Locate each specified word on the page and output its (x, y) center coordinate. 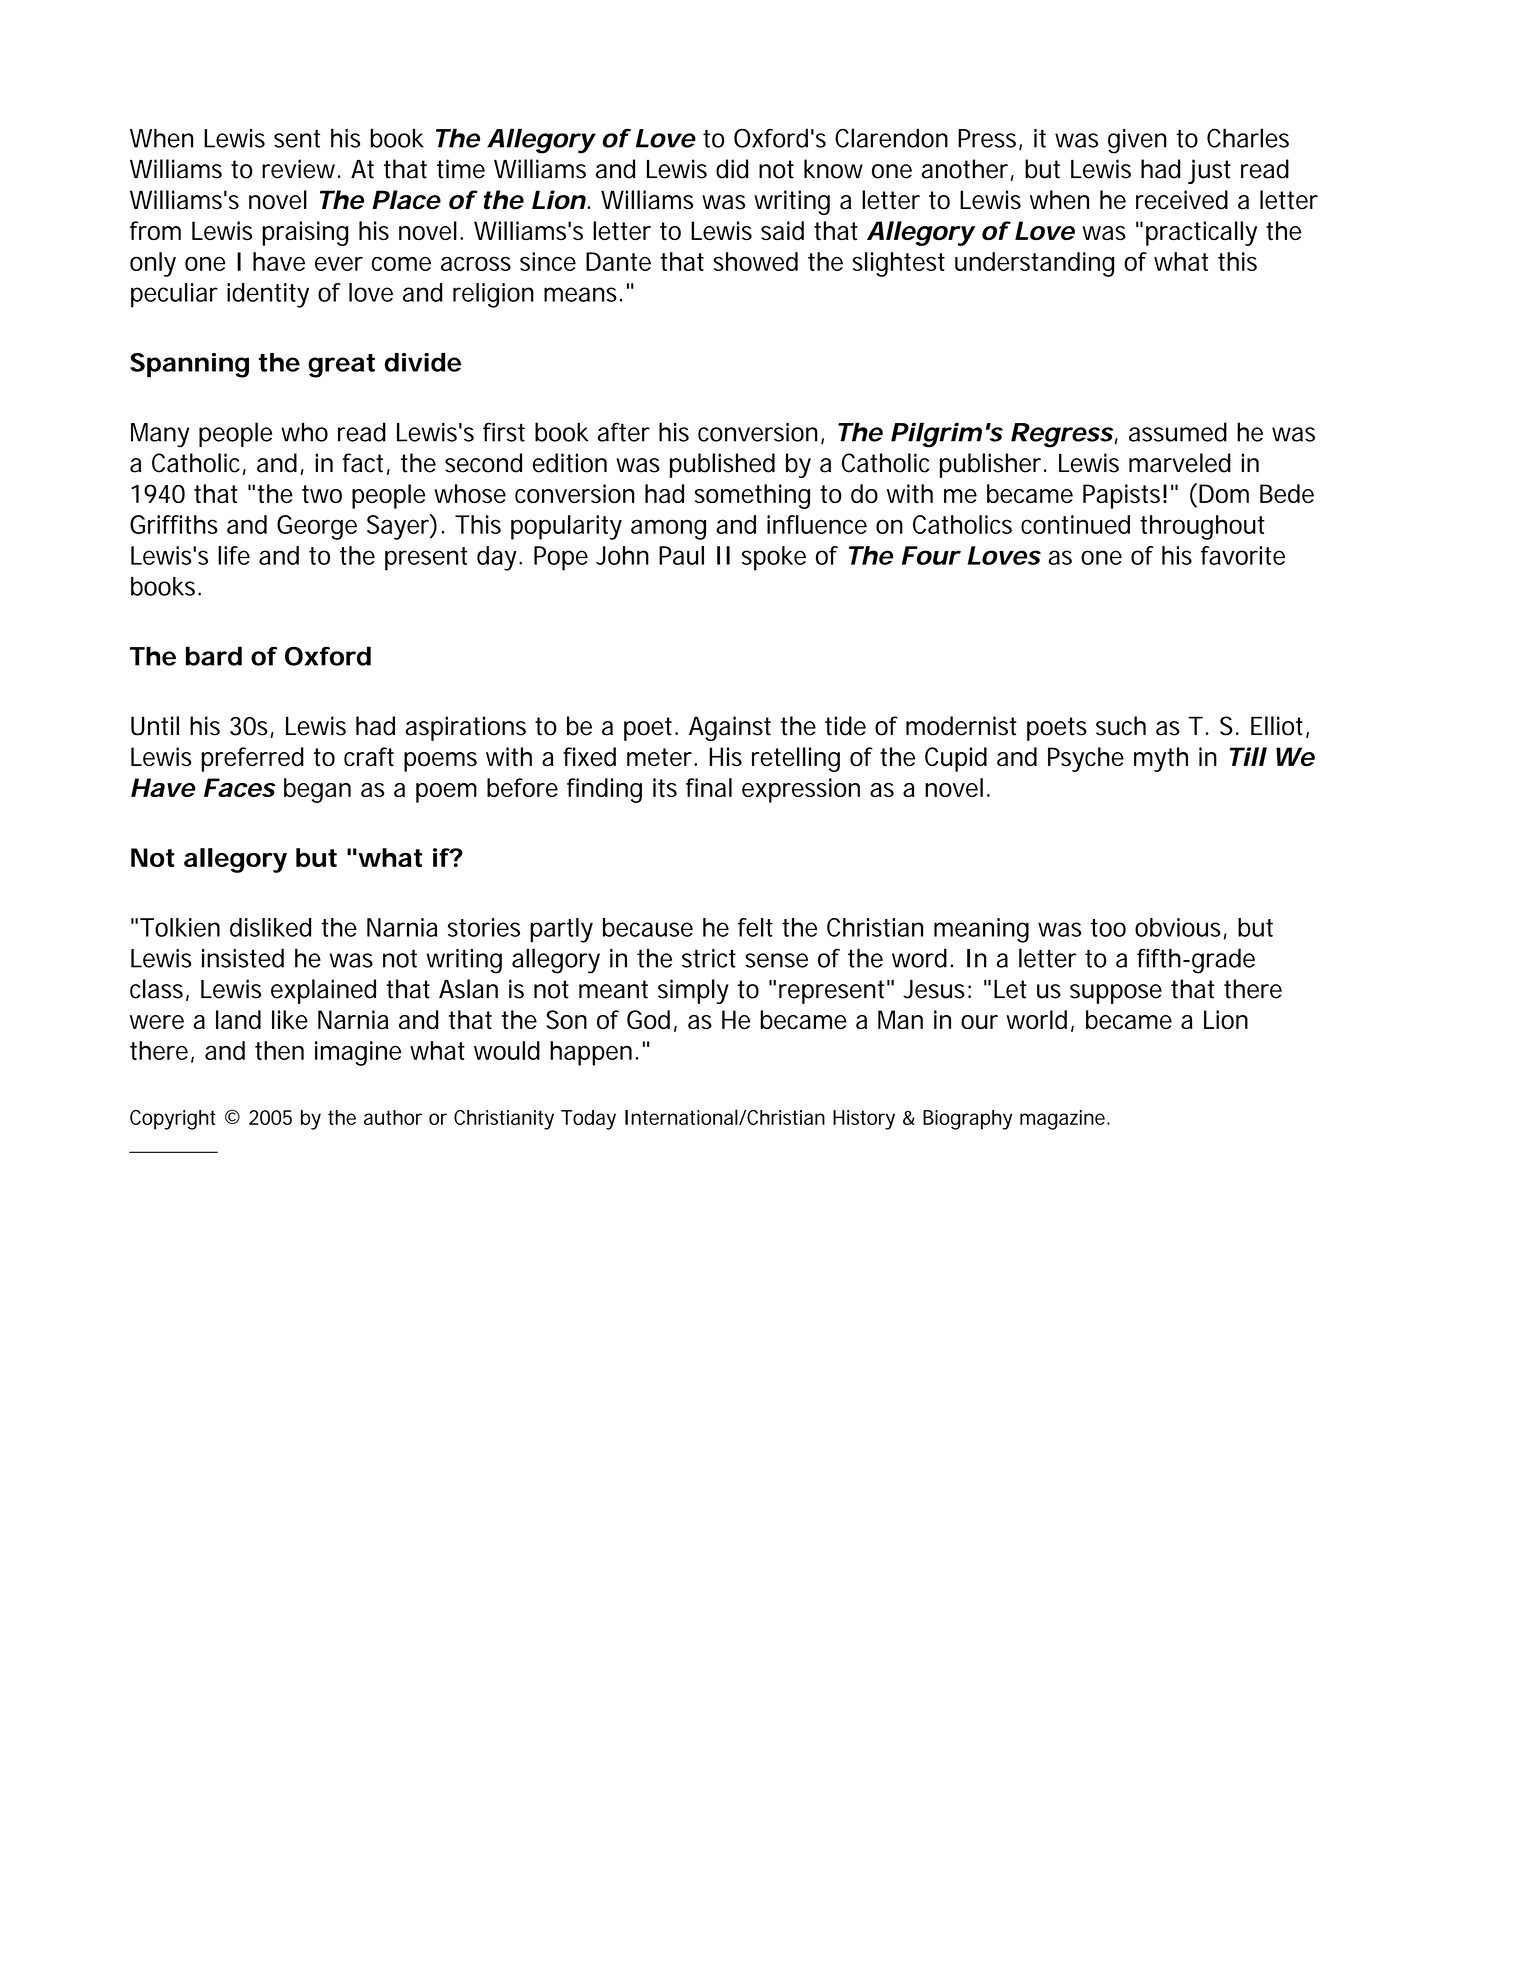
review (298, 169)
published (722, 465)
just (1209, 171)
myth (1161, 759)
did (732, 169)
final (709, 787)
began (317, 790)
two (322, 494)
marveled (1180, 463)
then (279, 1050)
